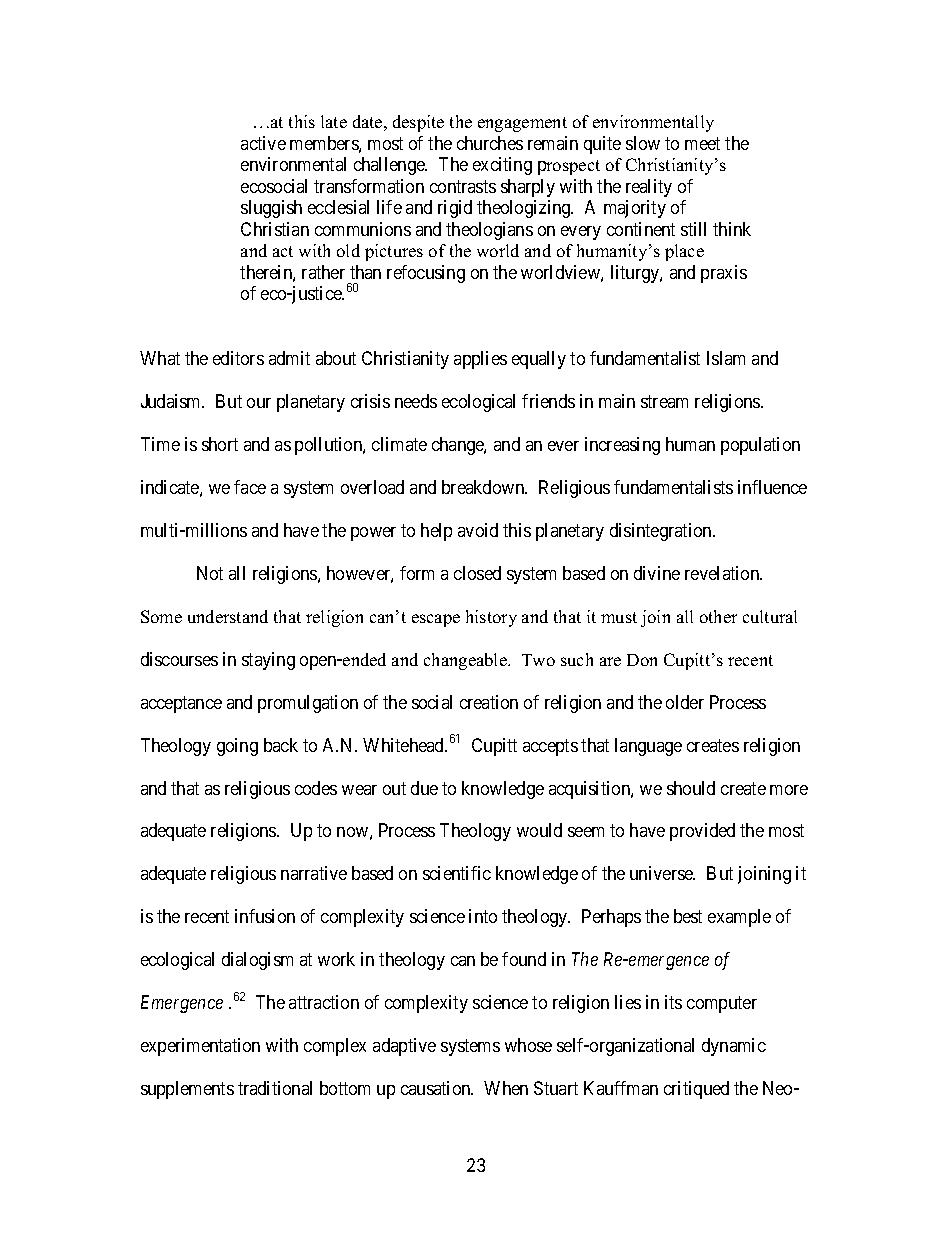 The height and width of the screenshot is (1233, 952). Describe the element at coordinates (220, 444) in the screenshot. I see `short` at that location.
